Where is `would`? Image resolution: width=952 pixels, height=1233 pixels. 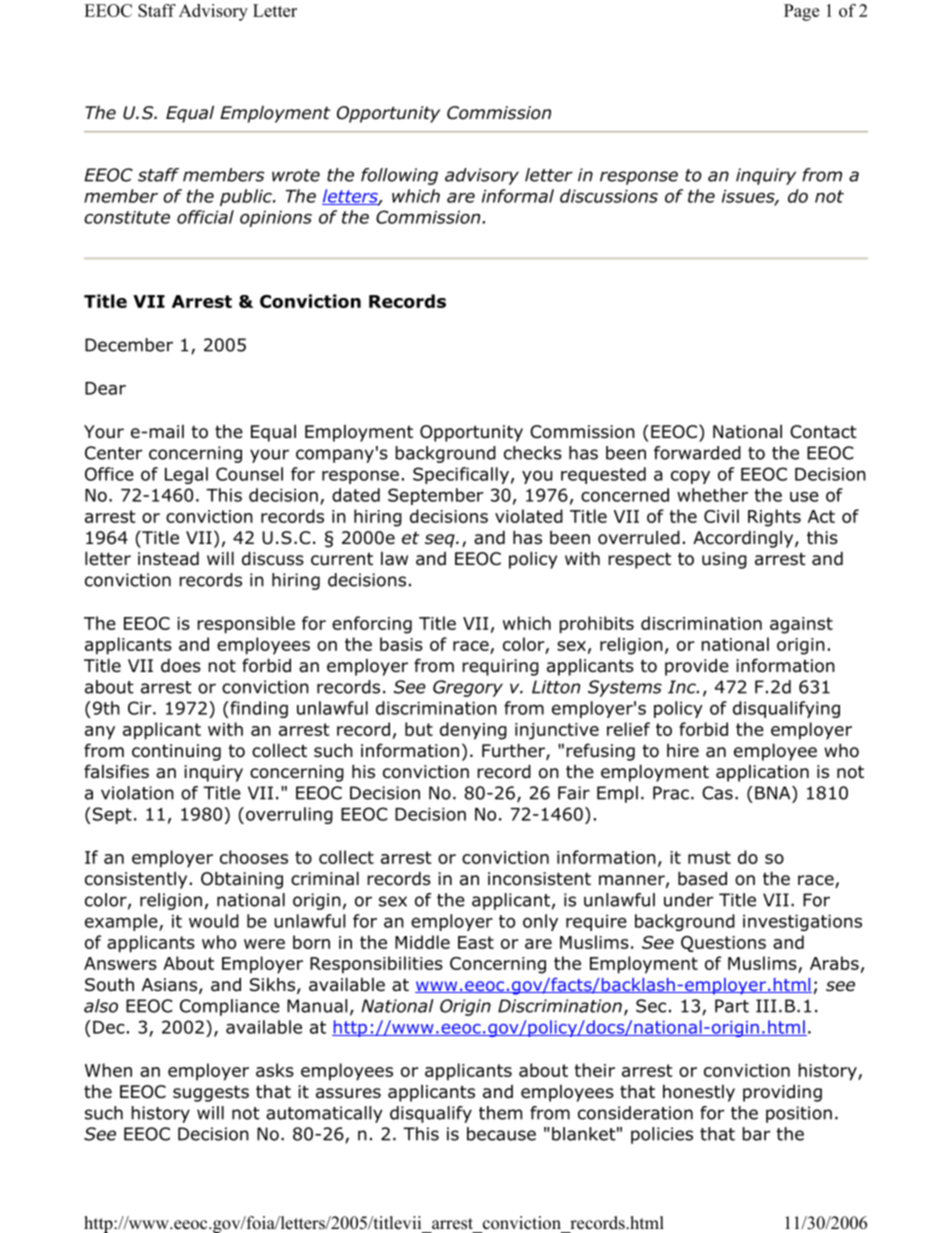 would is located at coordinates (214, 921).
